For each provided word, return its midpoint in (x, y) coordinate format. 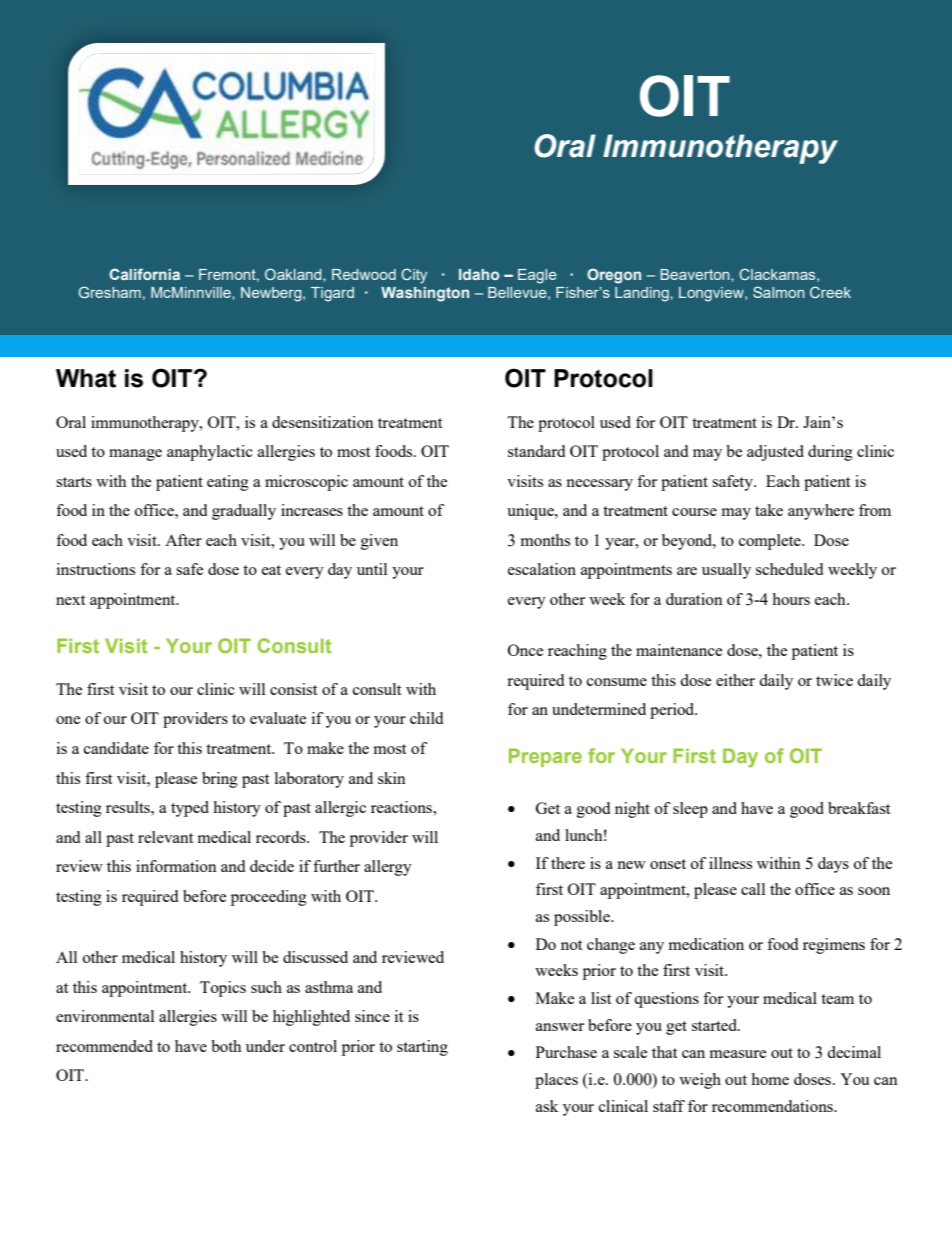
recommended (104, 1046)
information (176, 866)
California (144, 274)
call (753, 889)
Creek (830, 292)
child (426, 718)
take (769, 510)
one (68, 720)
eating (228, 483)
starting (422, 1048)
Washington (425, 294)
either (735, 680)
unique (531, 512)
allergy (388, 868)
